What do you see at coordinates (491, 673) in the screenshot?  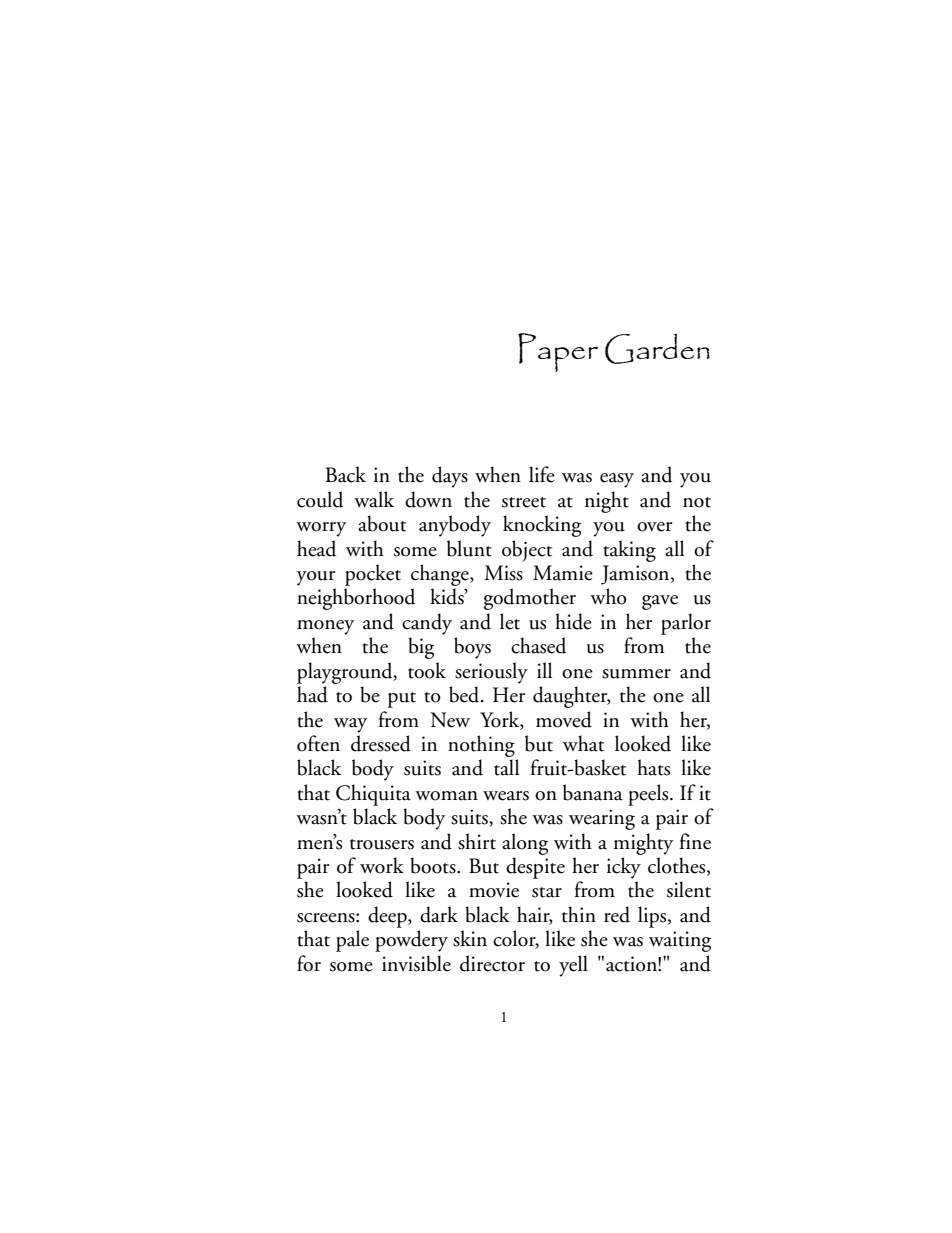 I see `seriously` at bounding box center [491, 673].
